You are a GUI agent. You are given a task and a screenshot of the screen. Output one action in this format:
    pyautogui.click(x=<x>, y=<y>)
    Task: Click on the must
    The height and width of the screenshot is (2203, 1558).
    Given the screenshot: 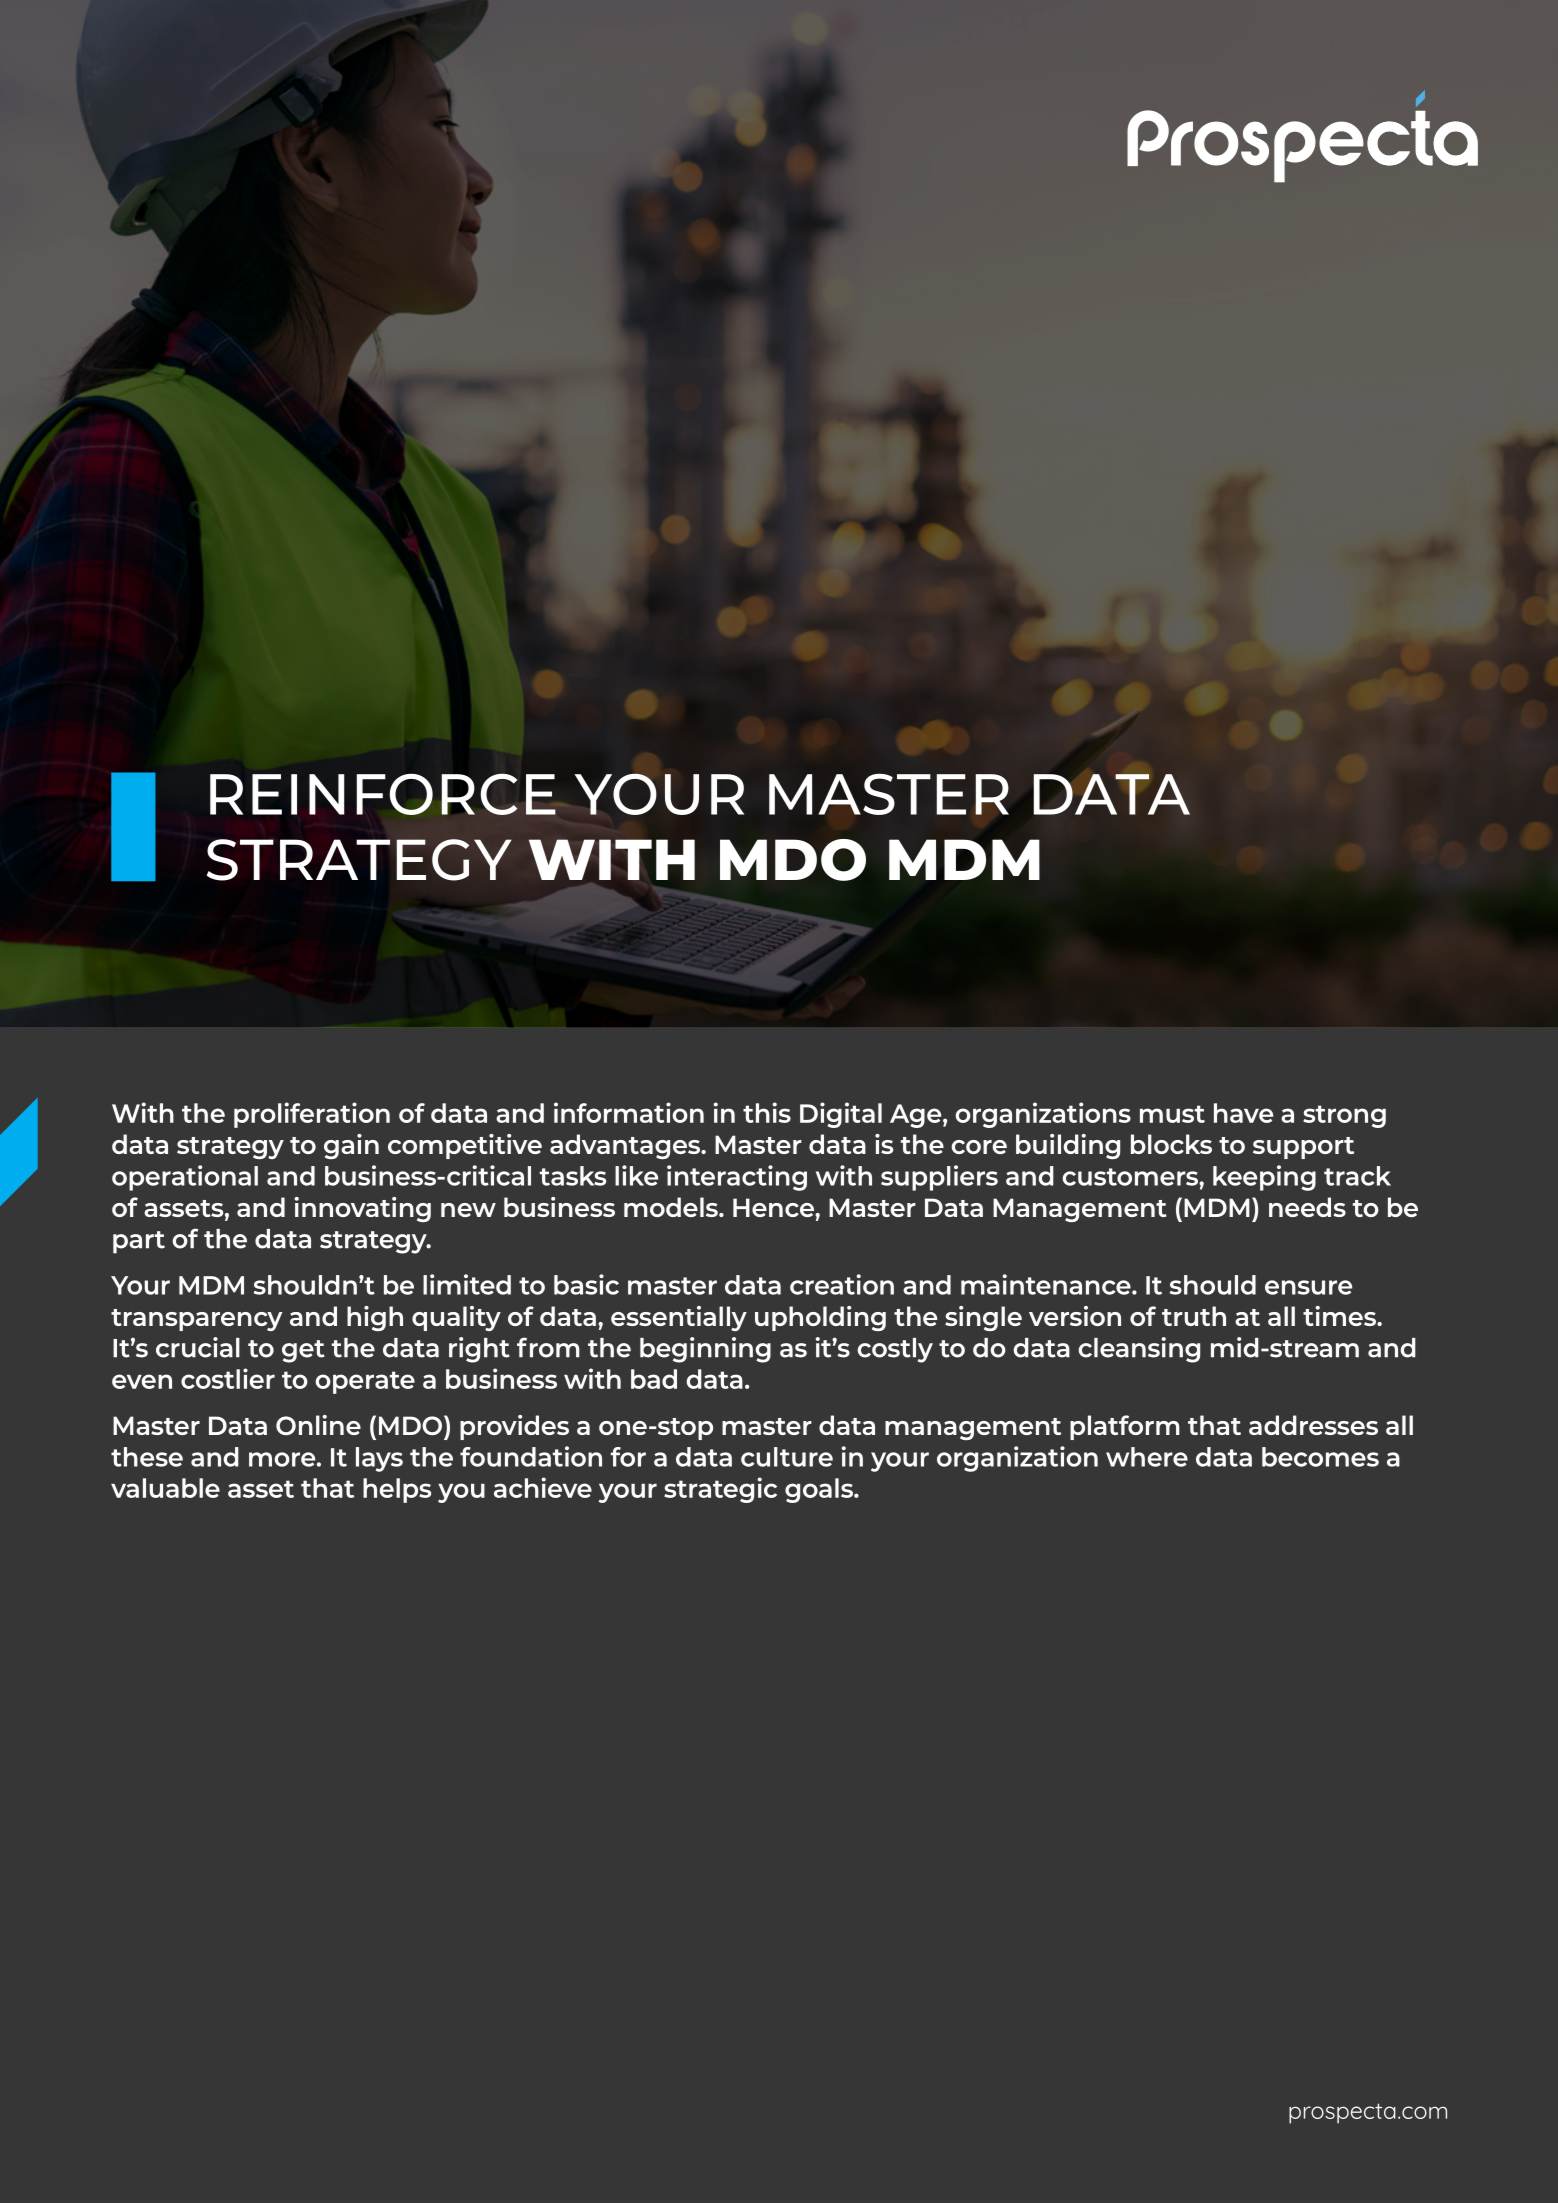 What is the action you would take?
    pyautogui.click(x=1172, y=1114)
